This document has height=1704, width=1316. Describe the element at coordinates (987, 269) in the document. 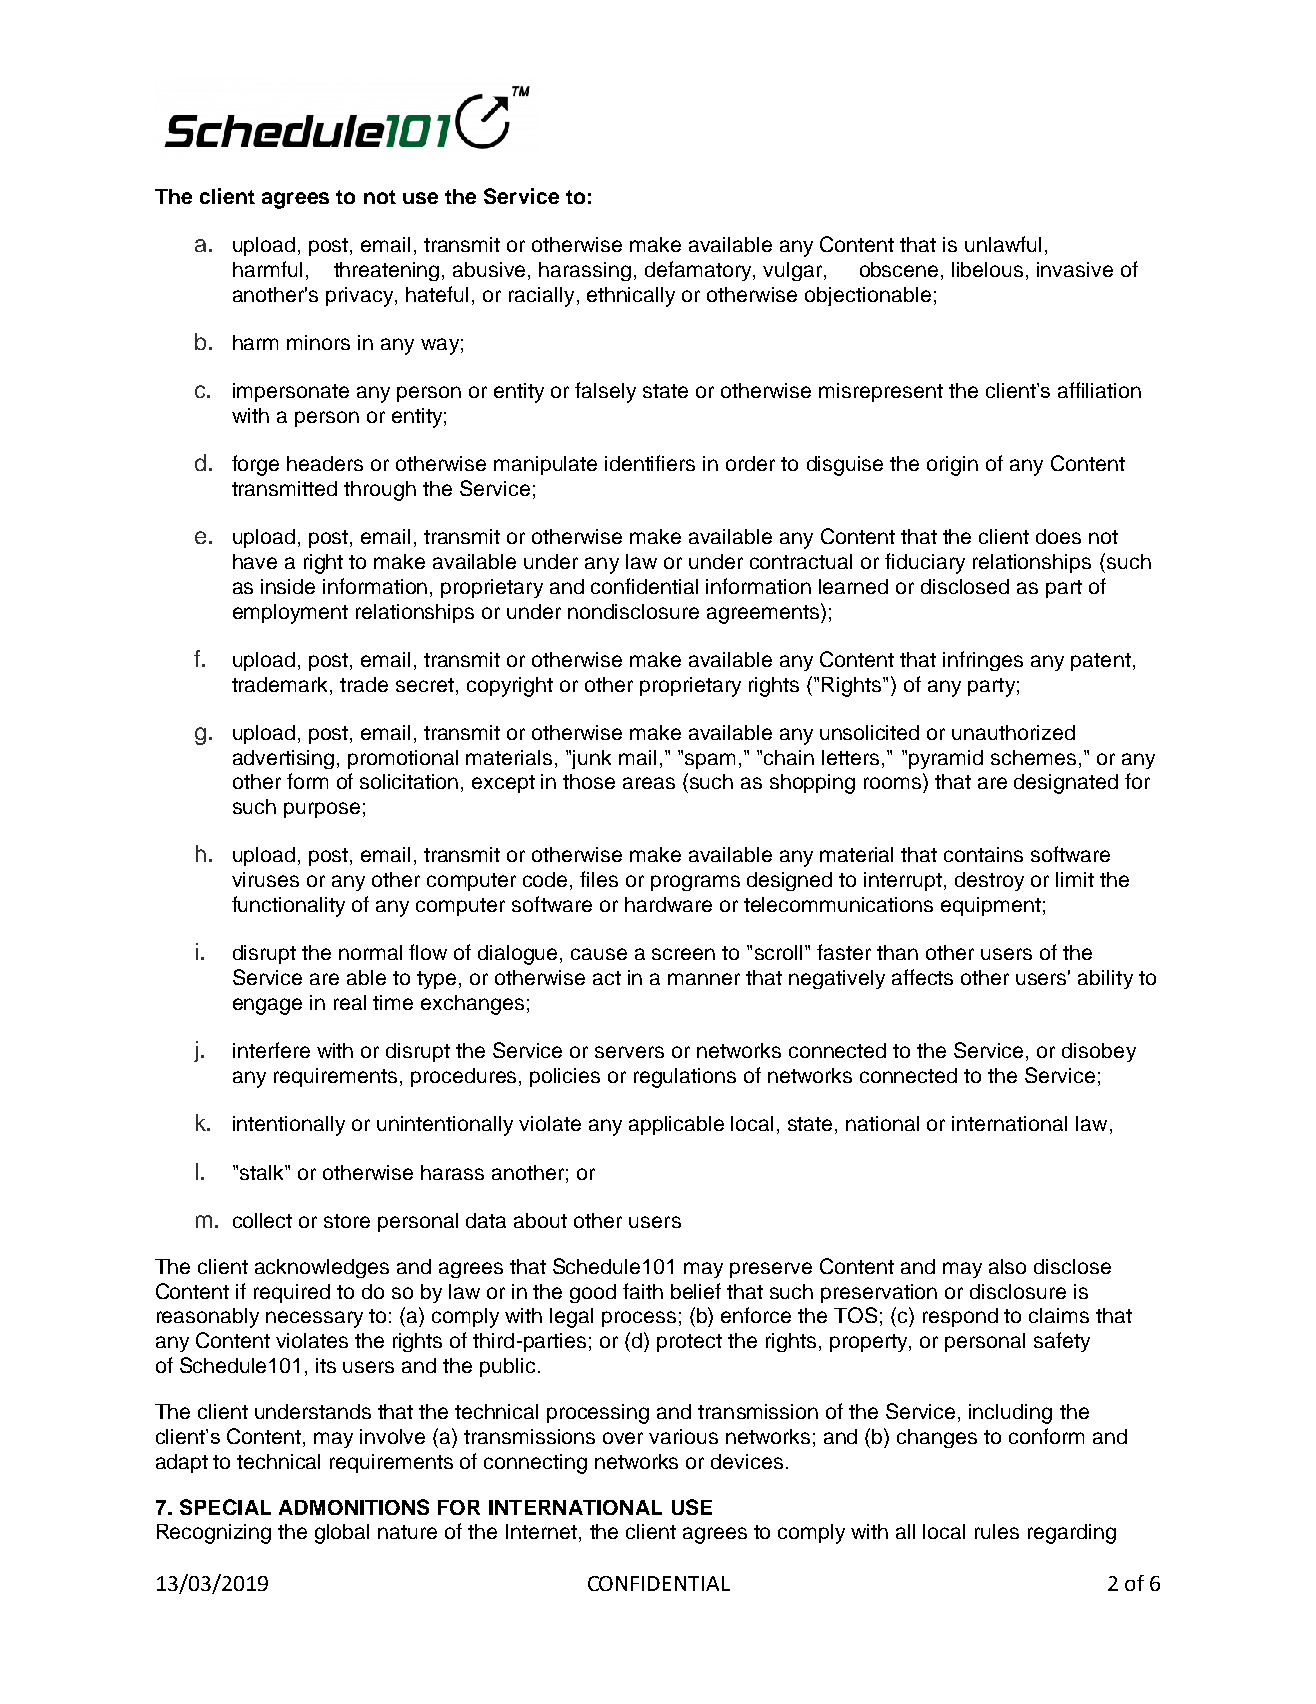

I see `libelous` at that location.
